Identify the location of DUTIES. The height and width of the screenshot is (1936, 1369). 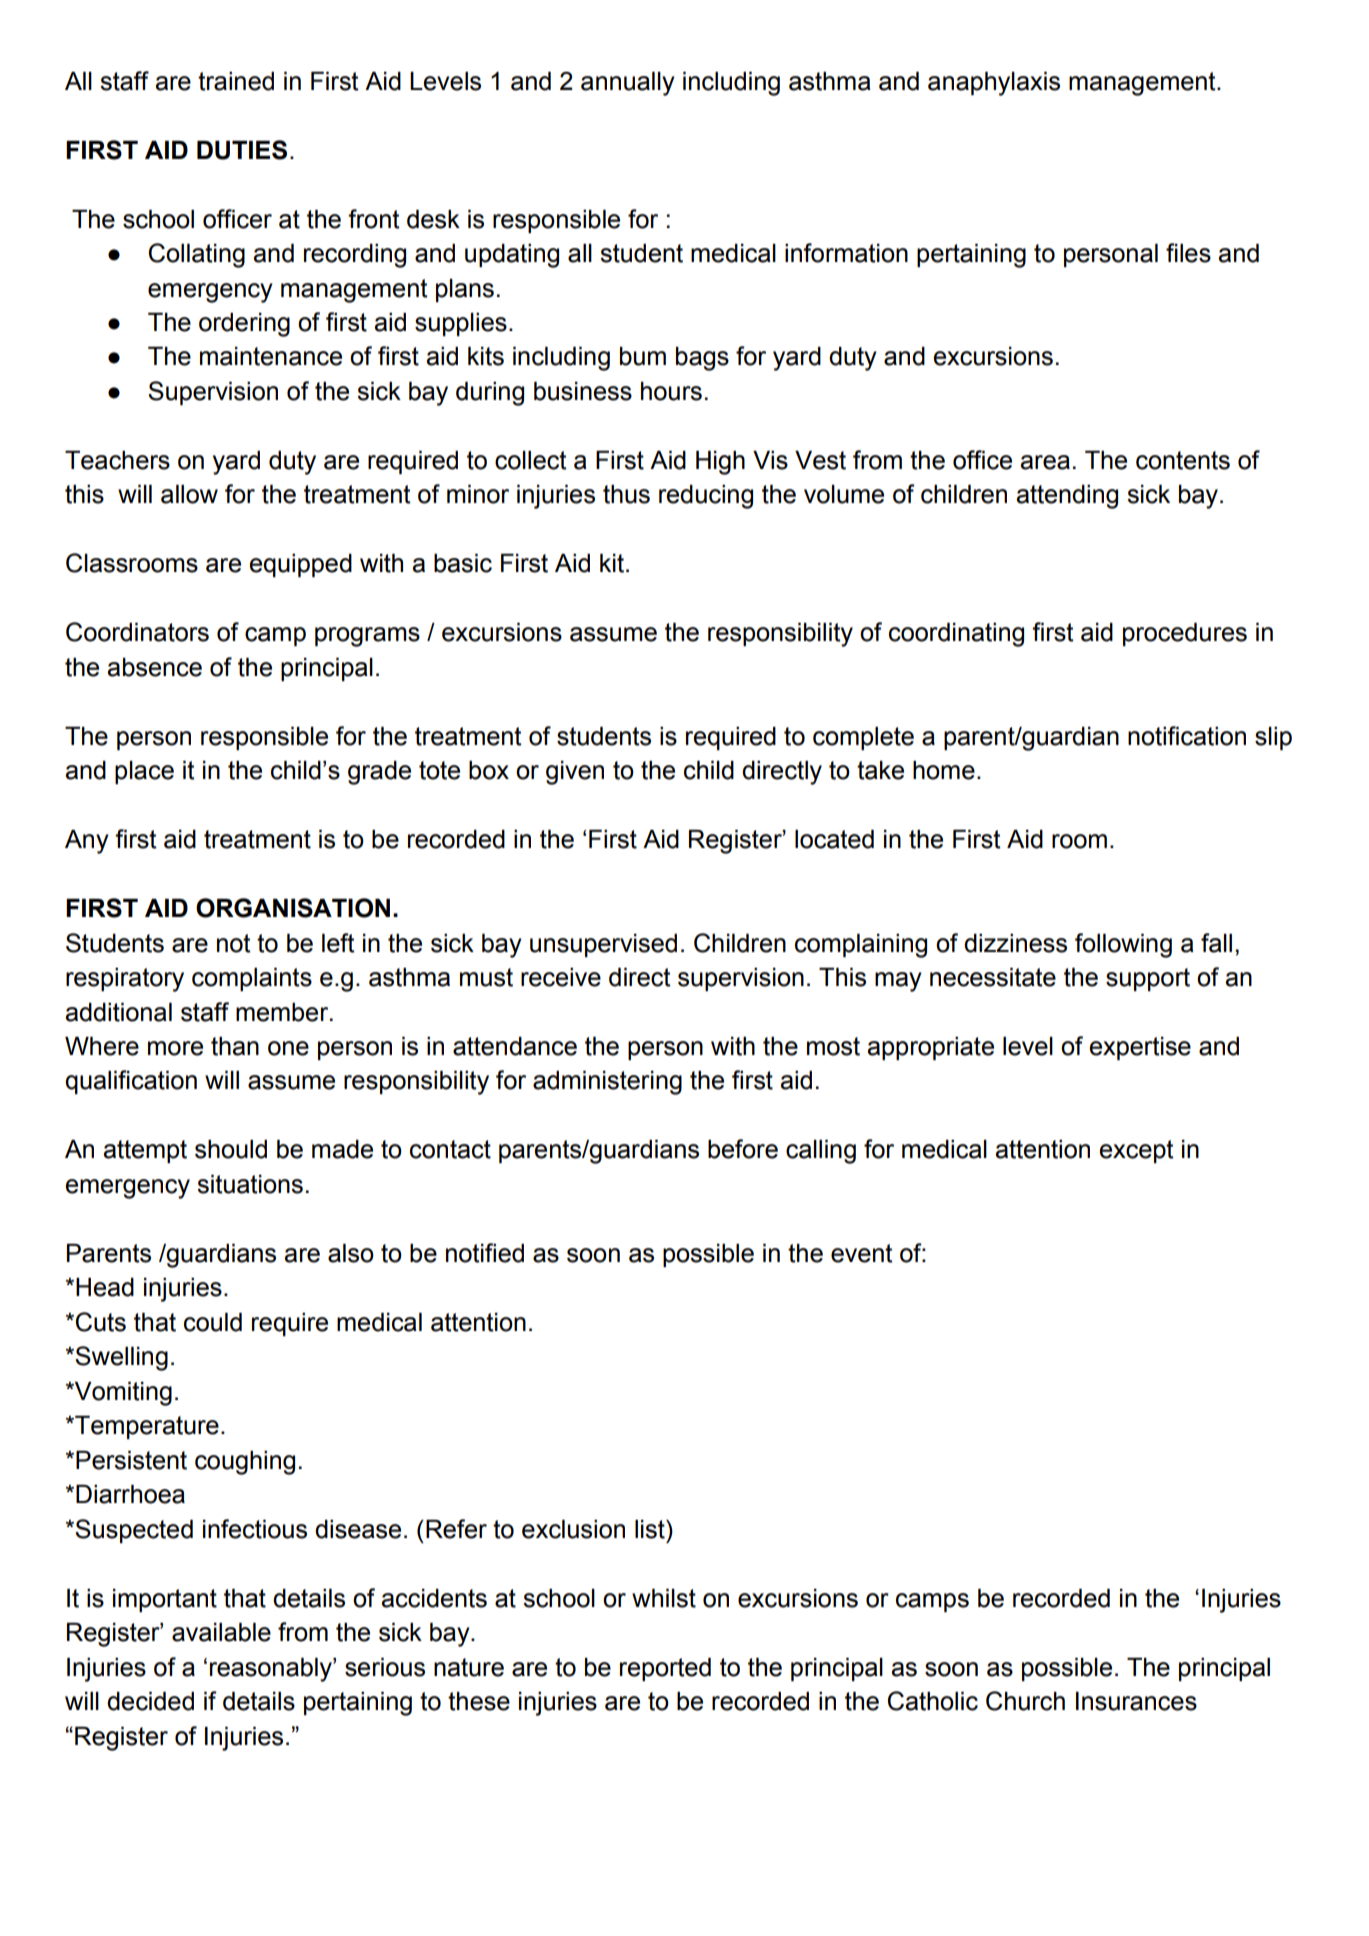
(242, 150).
